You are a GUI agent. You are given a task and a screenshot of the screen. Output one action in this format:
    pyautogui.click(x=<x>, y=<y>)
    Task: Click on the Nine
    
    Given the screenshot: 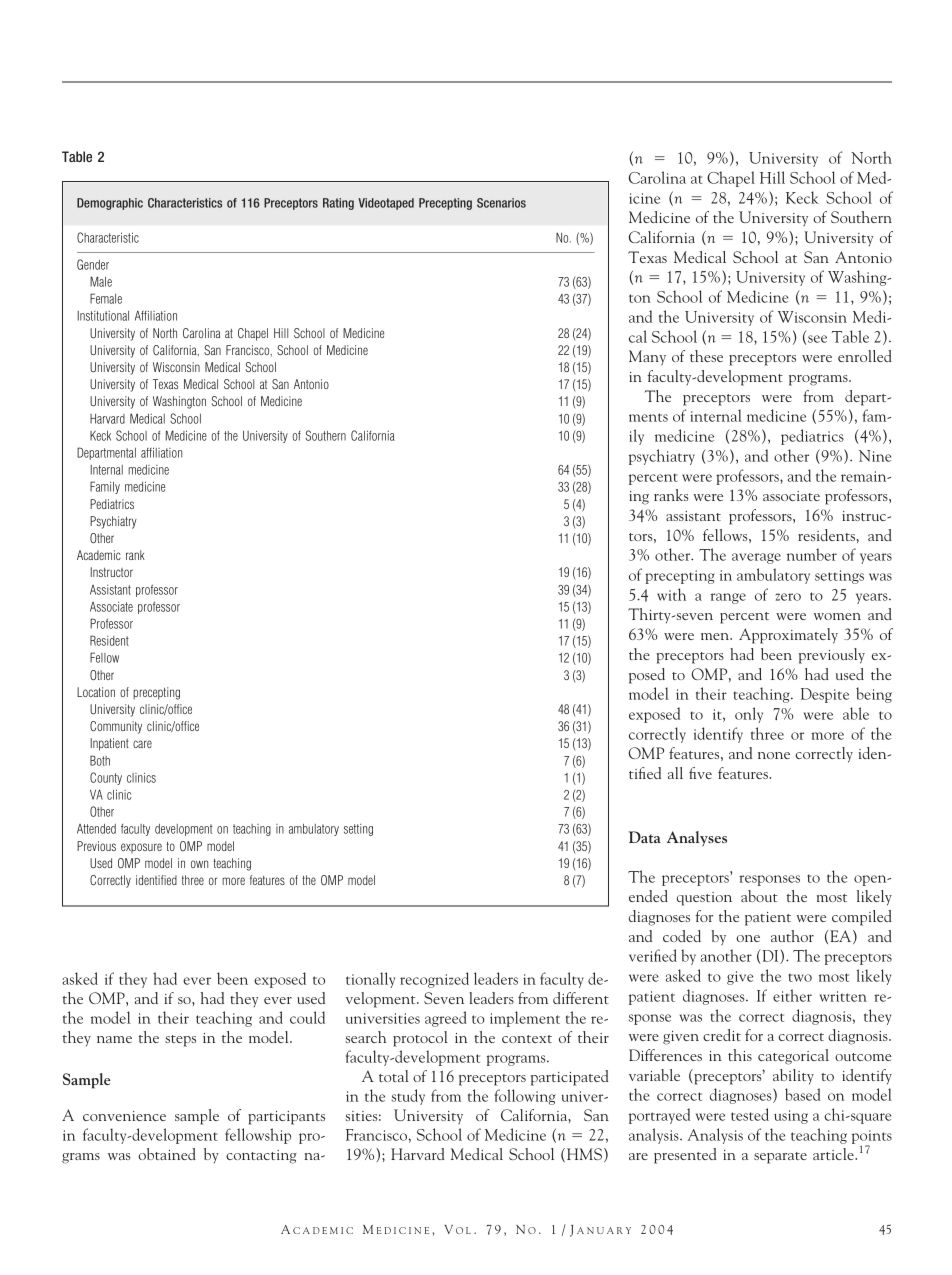 What is the action you would take?
    pyautogui.click(x=875, y=456)
